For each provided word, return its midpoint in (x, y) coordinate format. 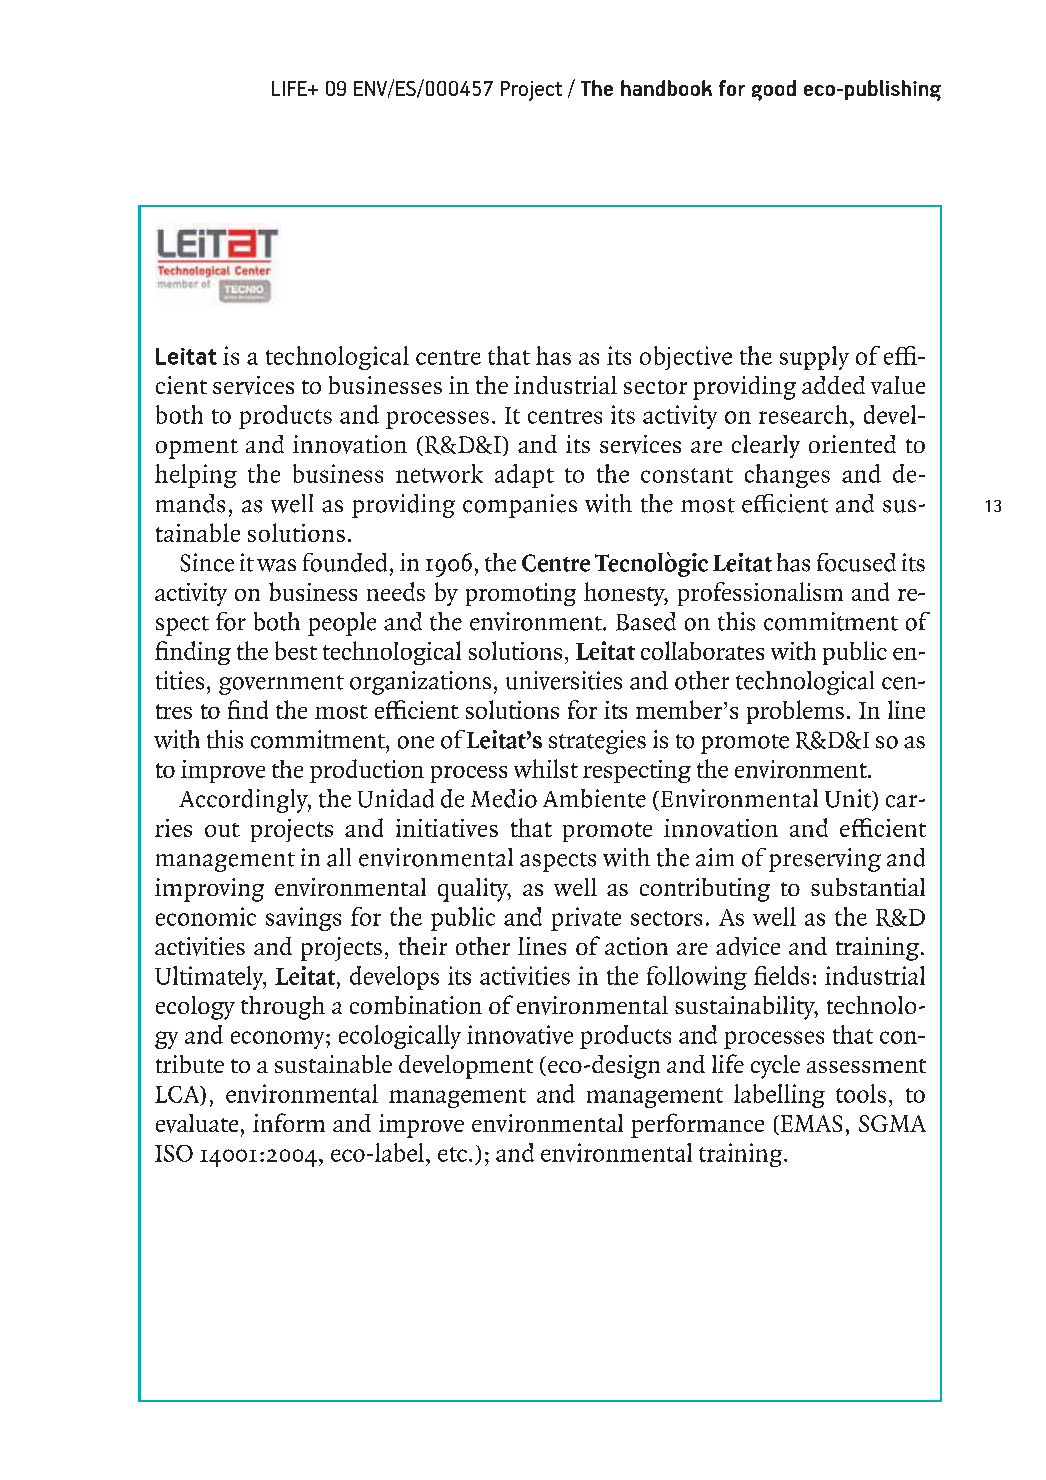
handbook (666, 88)
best (296, 650)
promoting (521, 594)
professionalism (760, 594)
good (774, 90)
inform (289, 1122)
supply (814, 358)
